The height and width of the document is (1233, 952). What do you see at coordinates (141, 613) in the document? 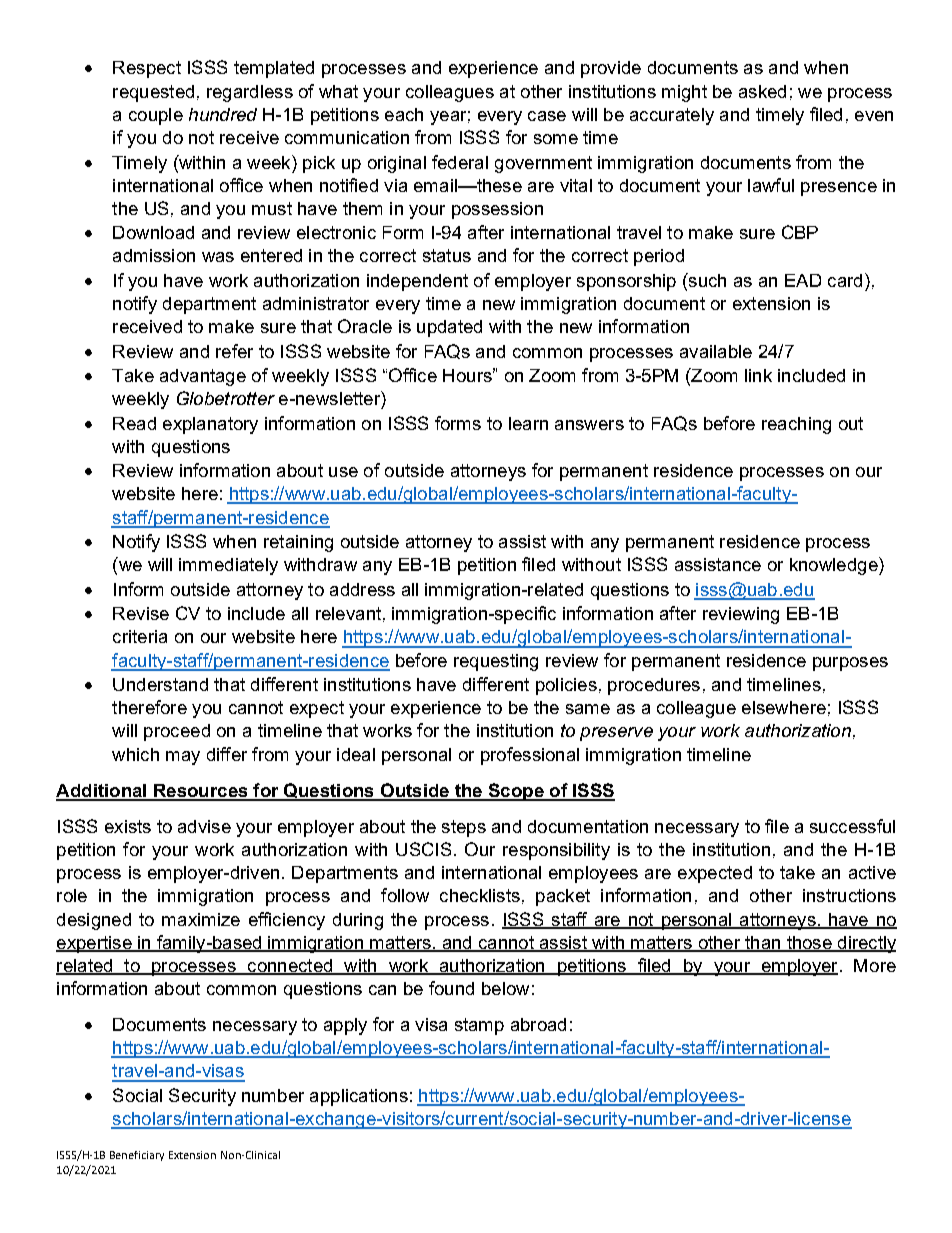
I see `Revise` at bounding box center [141, 613].
